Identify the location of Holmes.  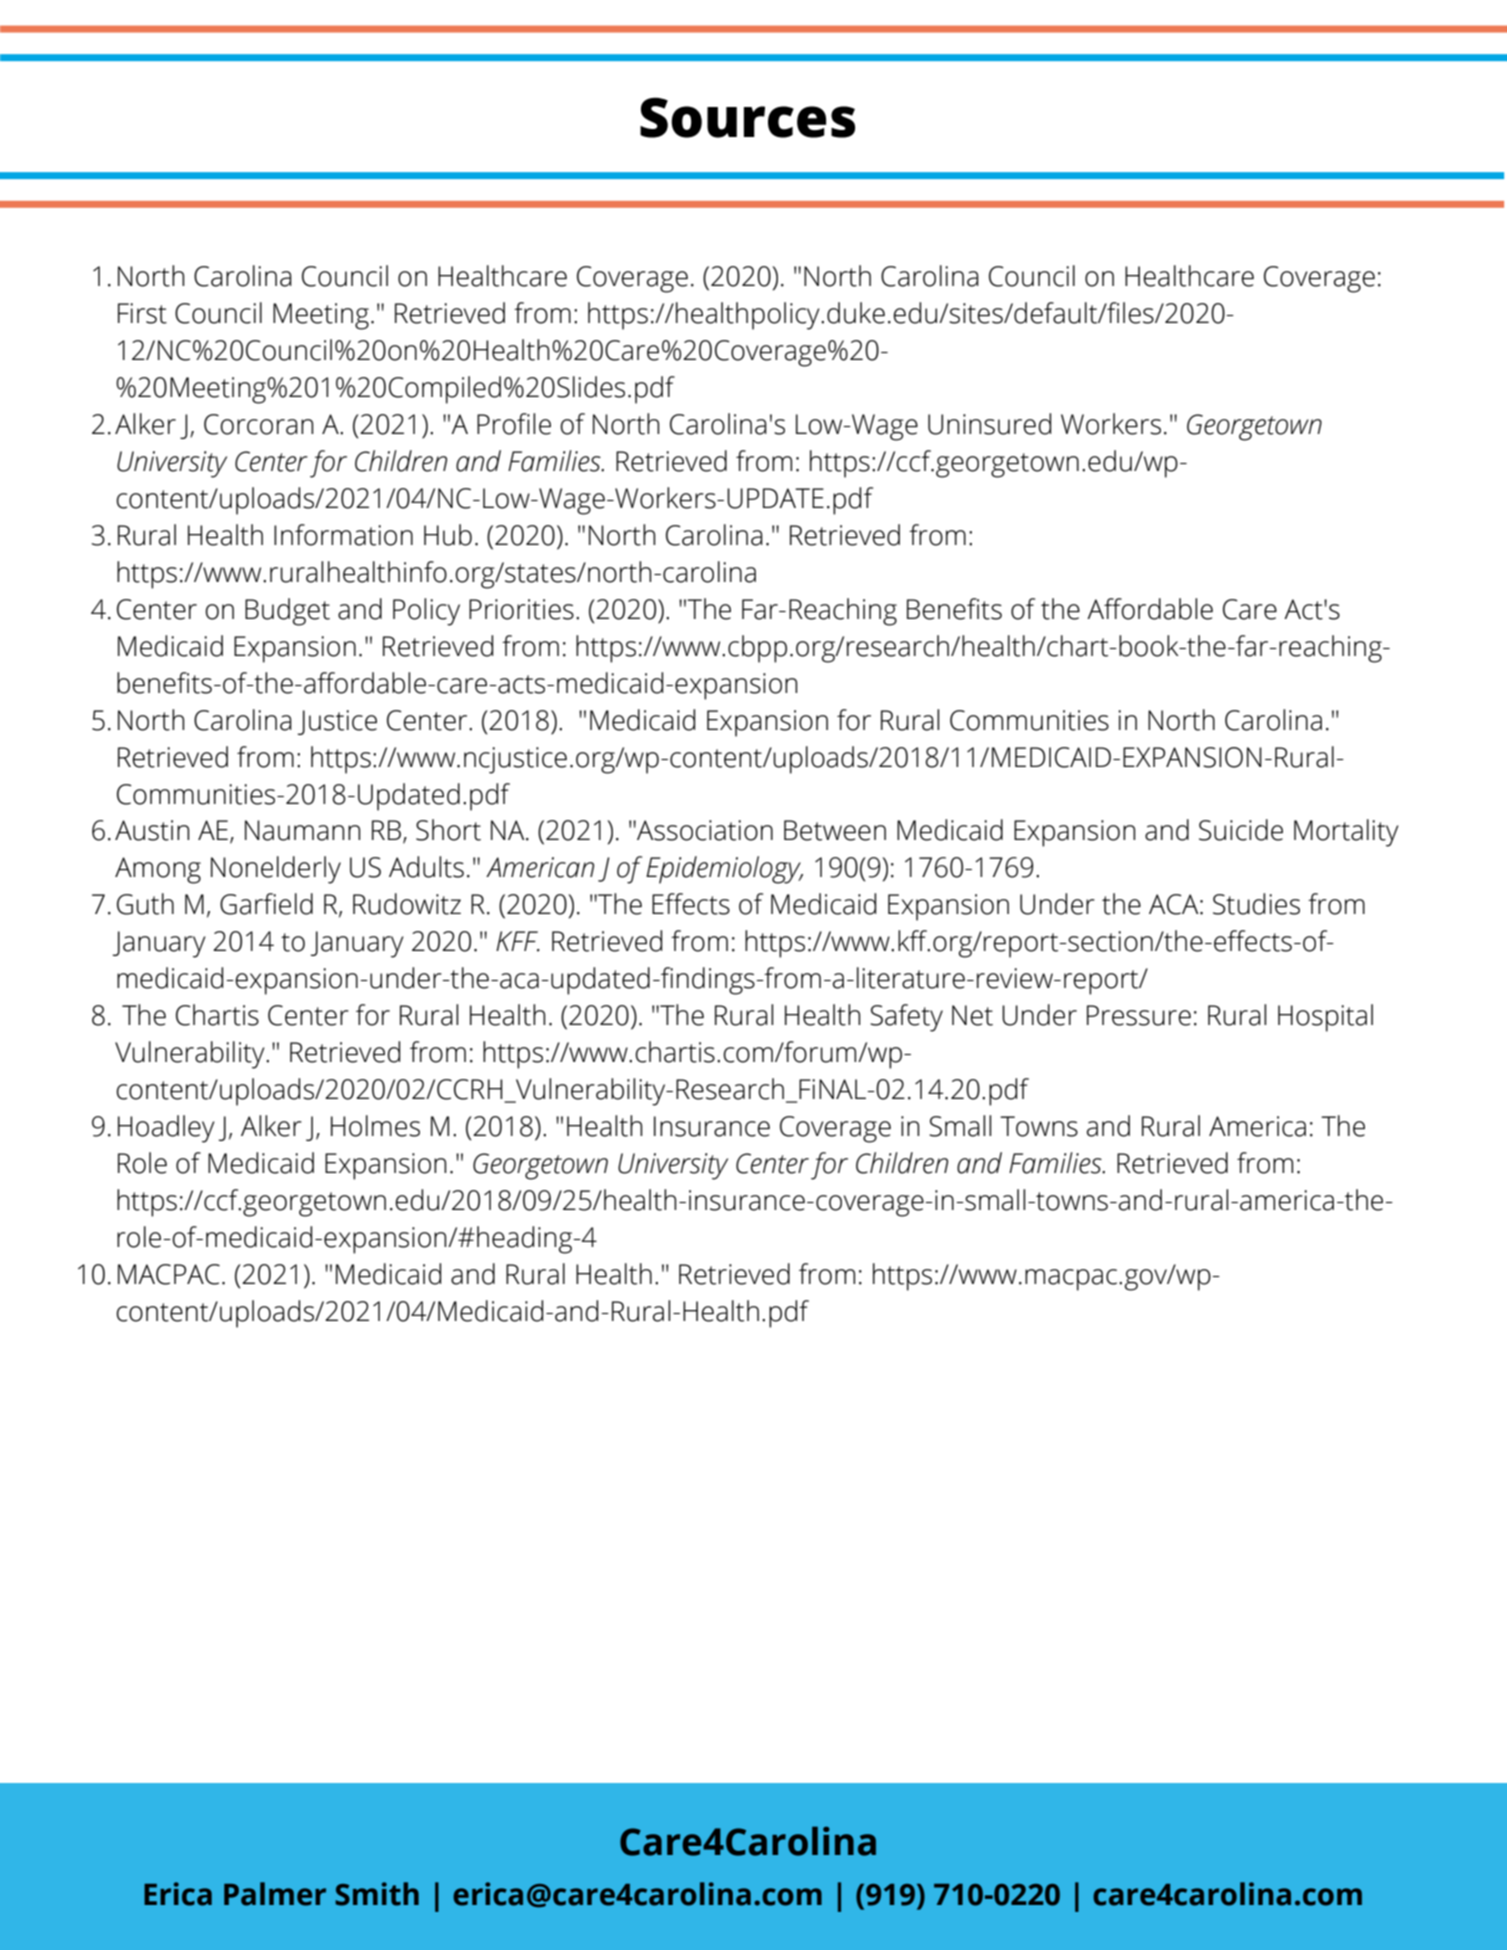
(375, 1126).
